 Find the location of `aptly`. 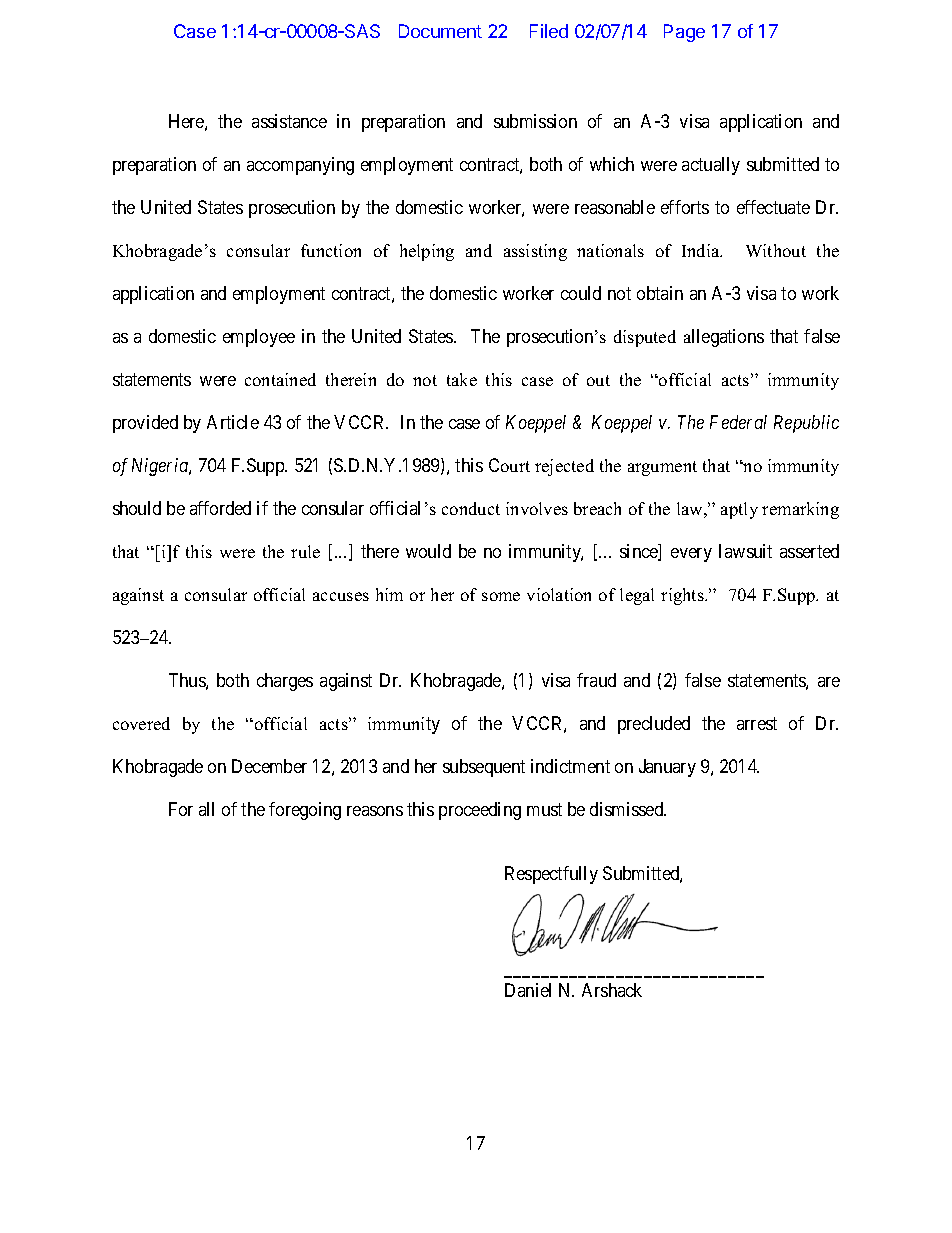

aptly is located at coordinates (739, 510).
